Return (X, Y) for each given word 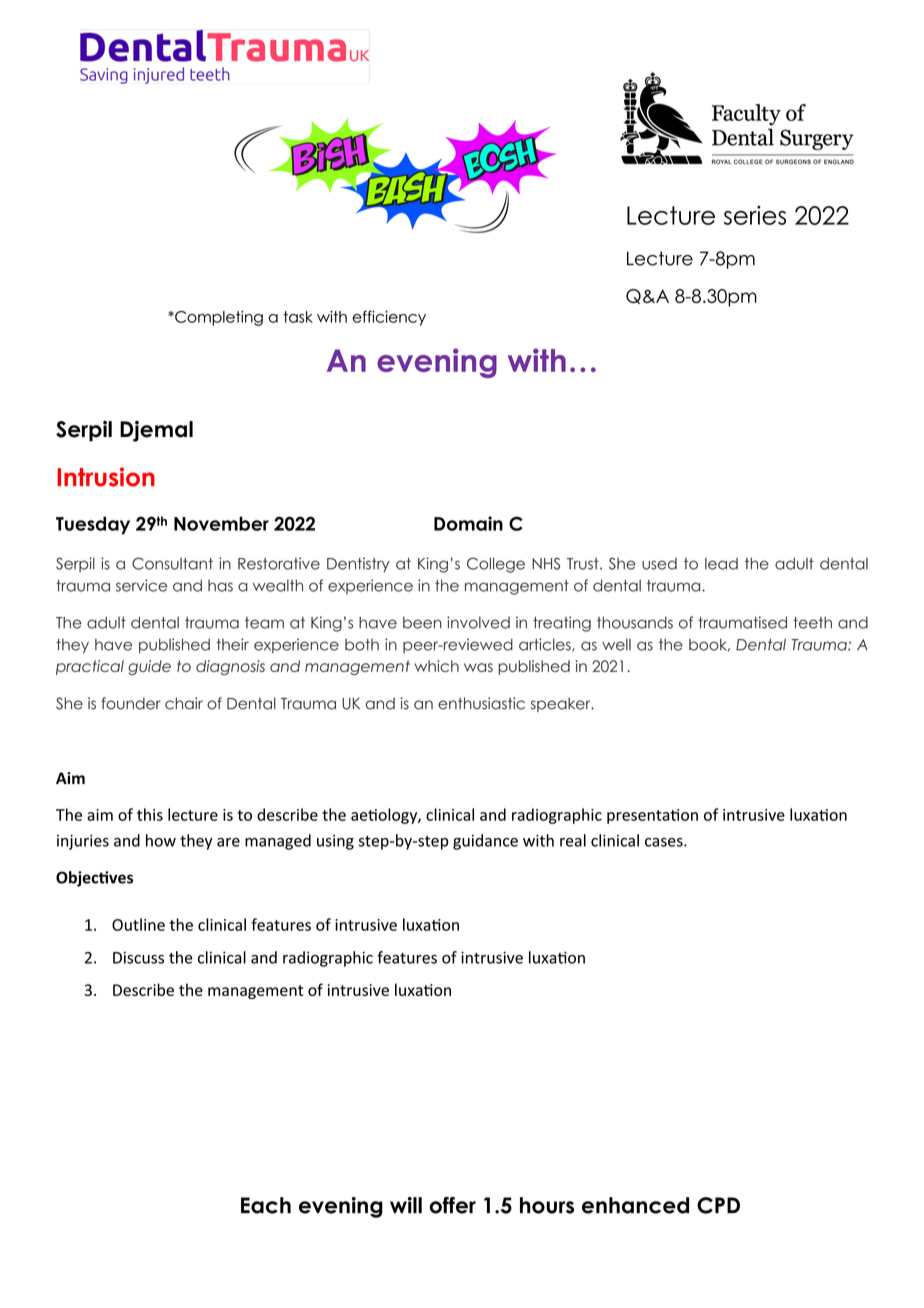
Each (266, 1205)
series (755, 215)
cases (665, 842)
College (496, 565)
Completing (218, 318)
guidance (485, 842)
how (161, 840)
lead (721, 564)
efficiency (389, 318)
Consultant (172, 563)
